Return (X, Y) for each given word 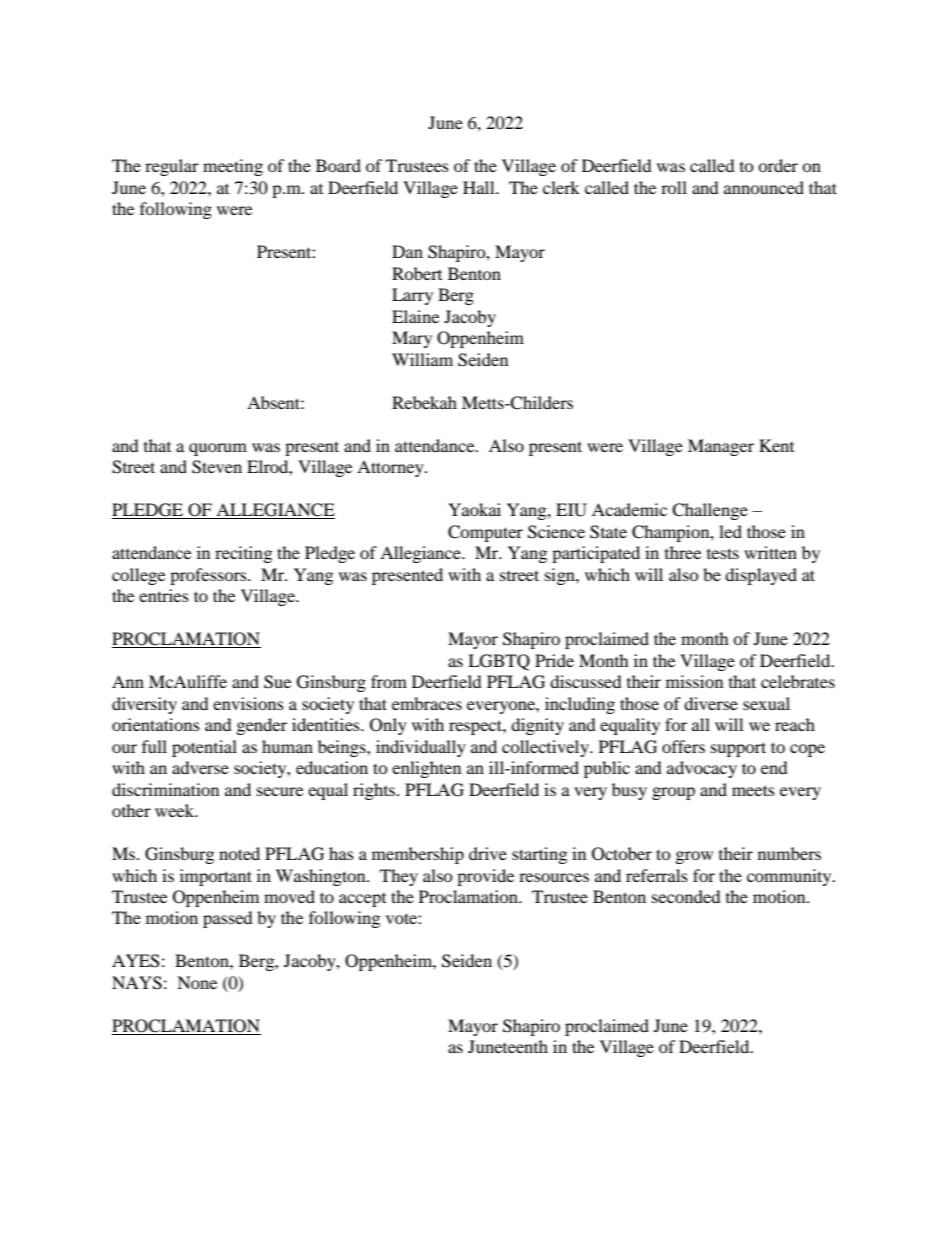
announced (764, 187)
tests (723, 553)
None (197, 982)
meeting (233, 167)
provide (485, 877)
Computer (485, 533)
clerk (561, 187)
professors (209, 576)
